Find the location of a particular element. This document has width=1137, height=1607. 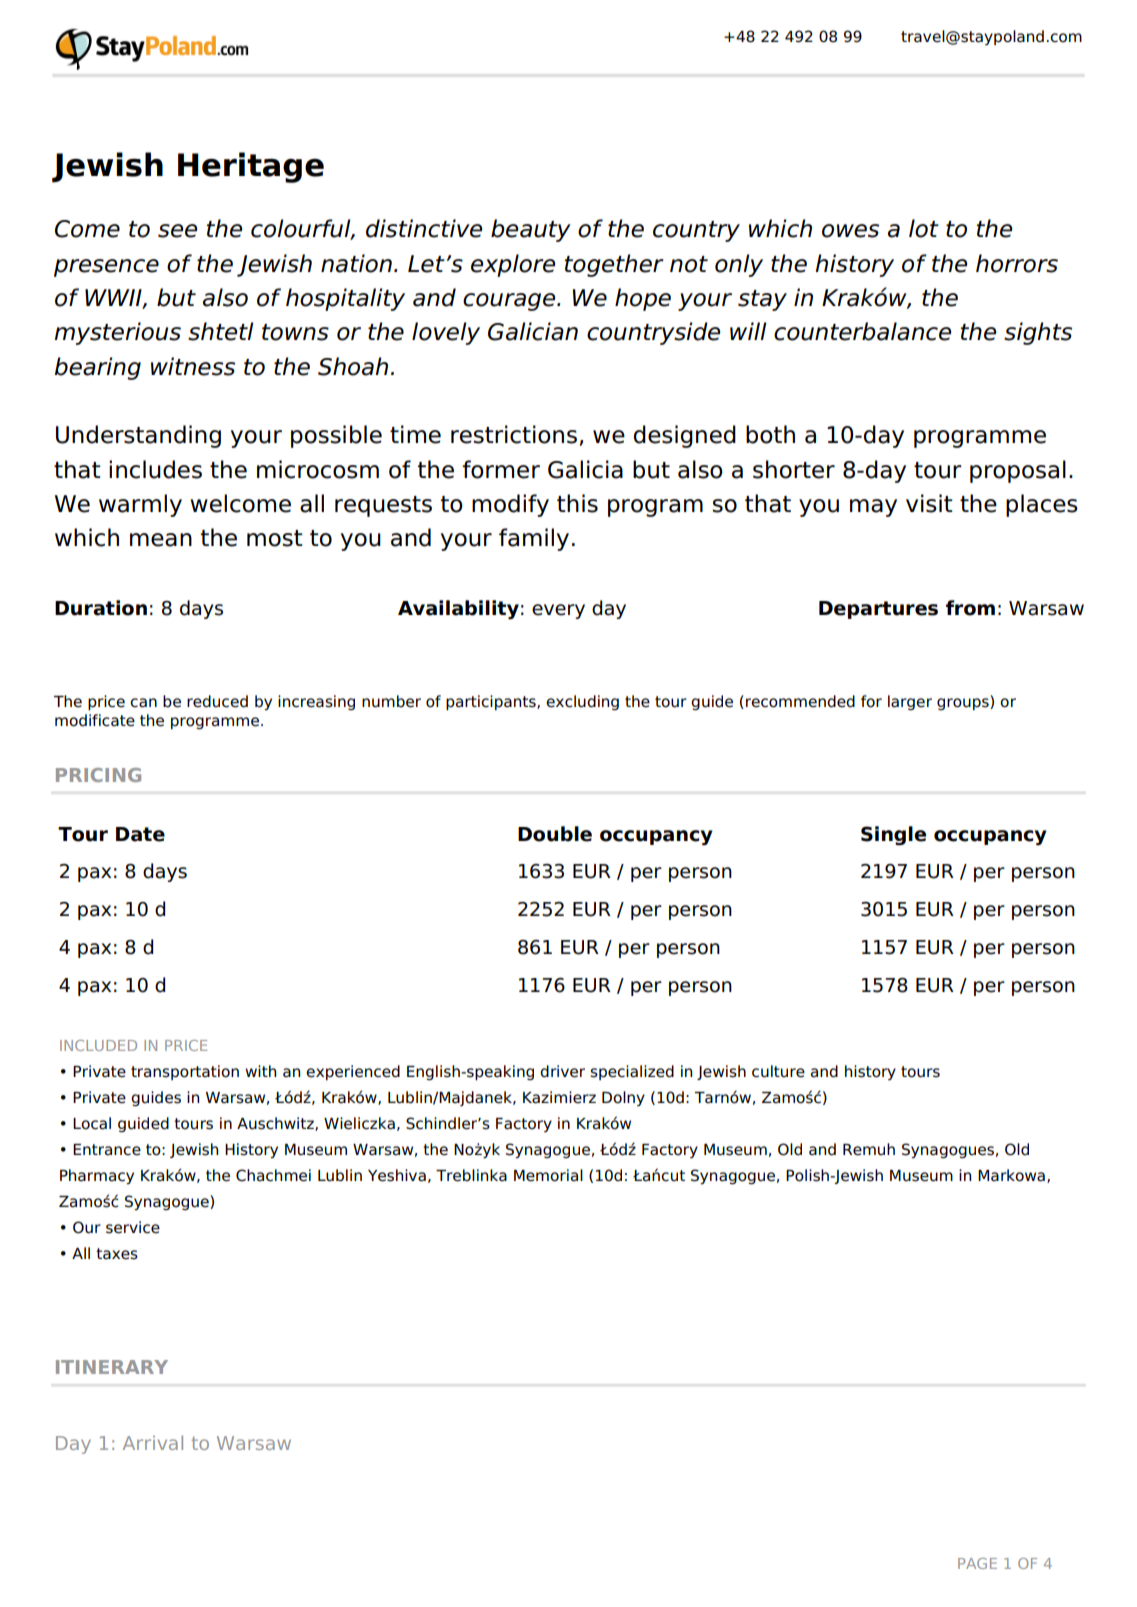

lot is located at coordinates (924, 228).
